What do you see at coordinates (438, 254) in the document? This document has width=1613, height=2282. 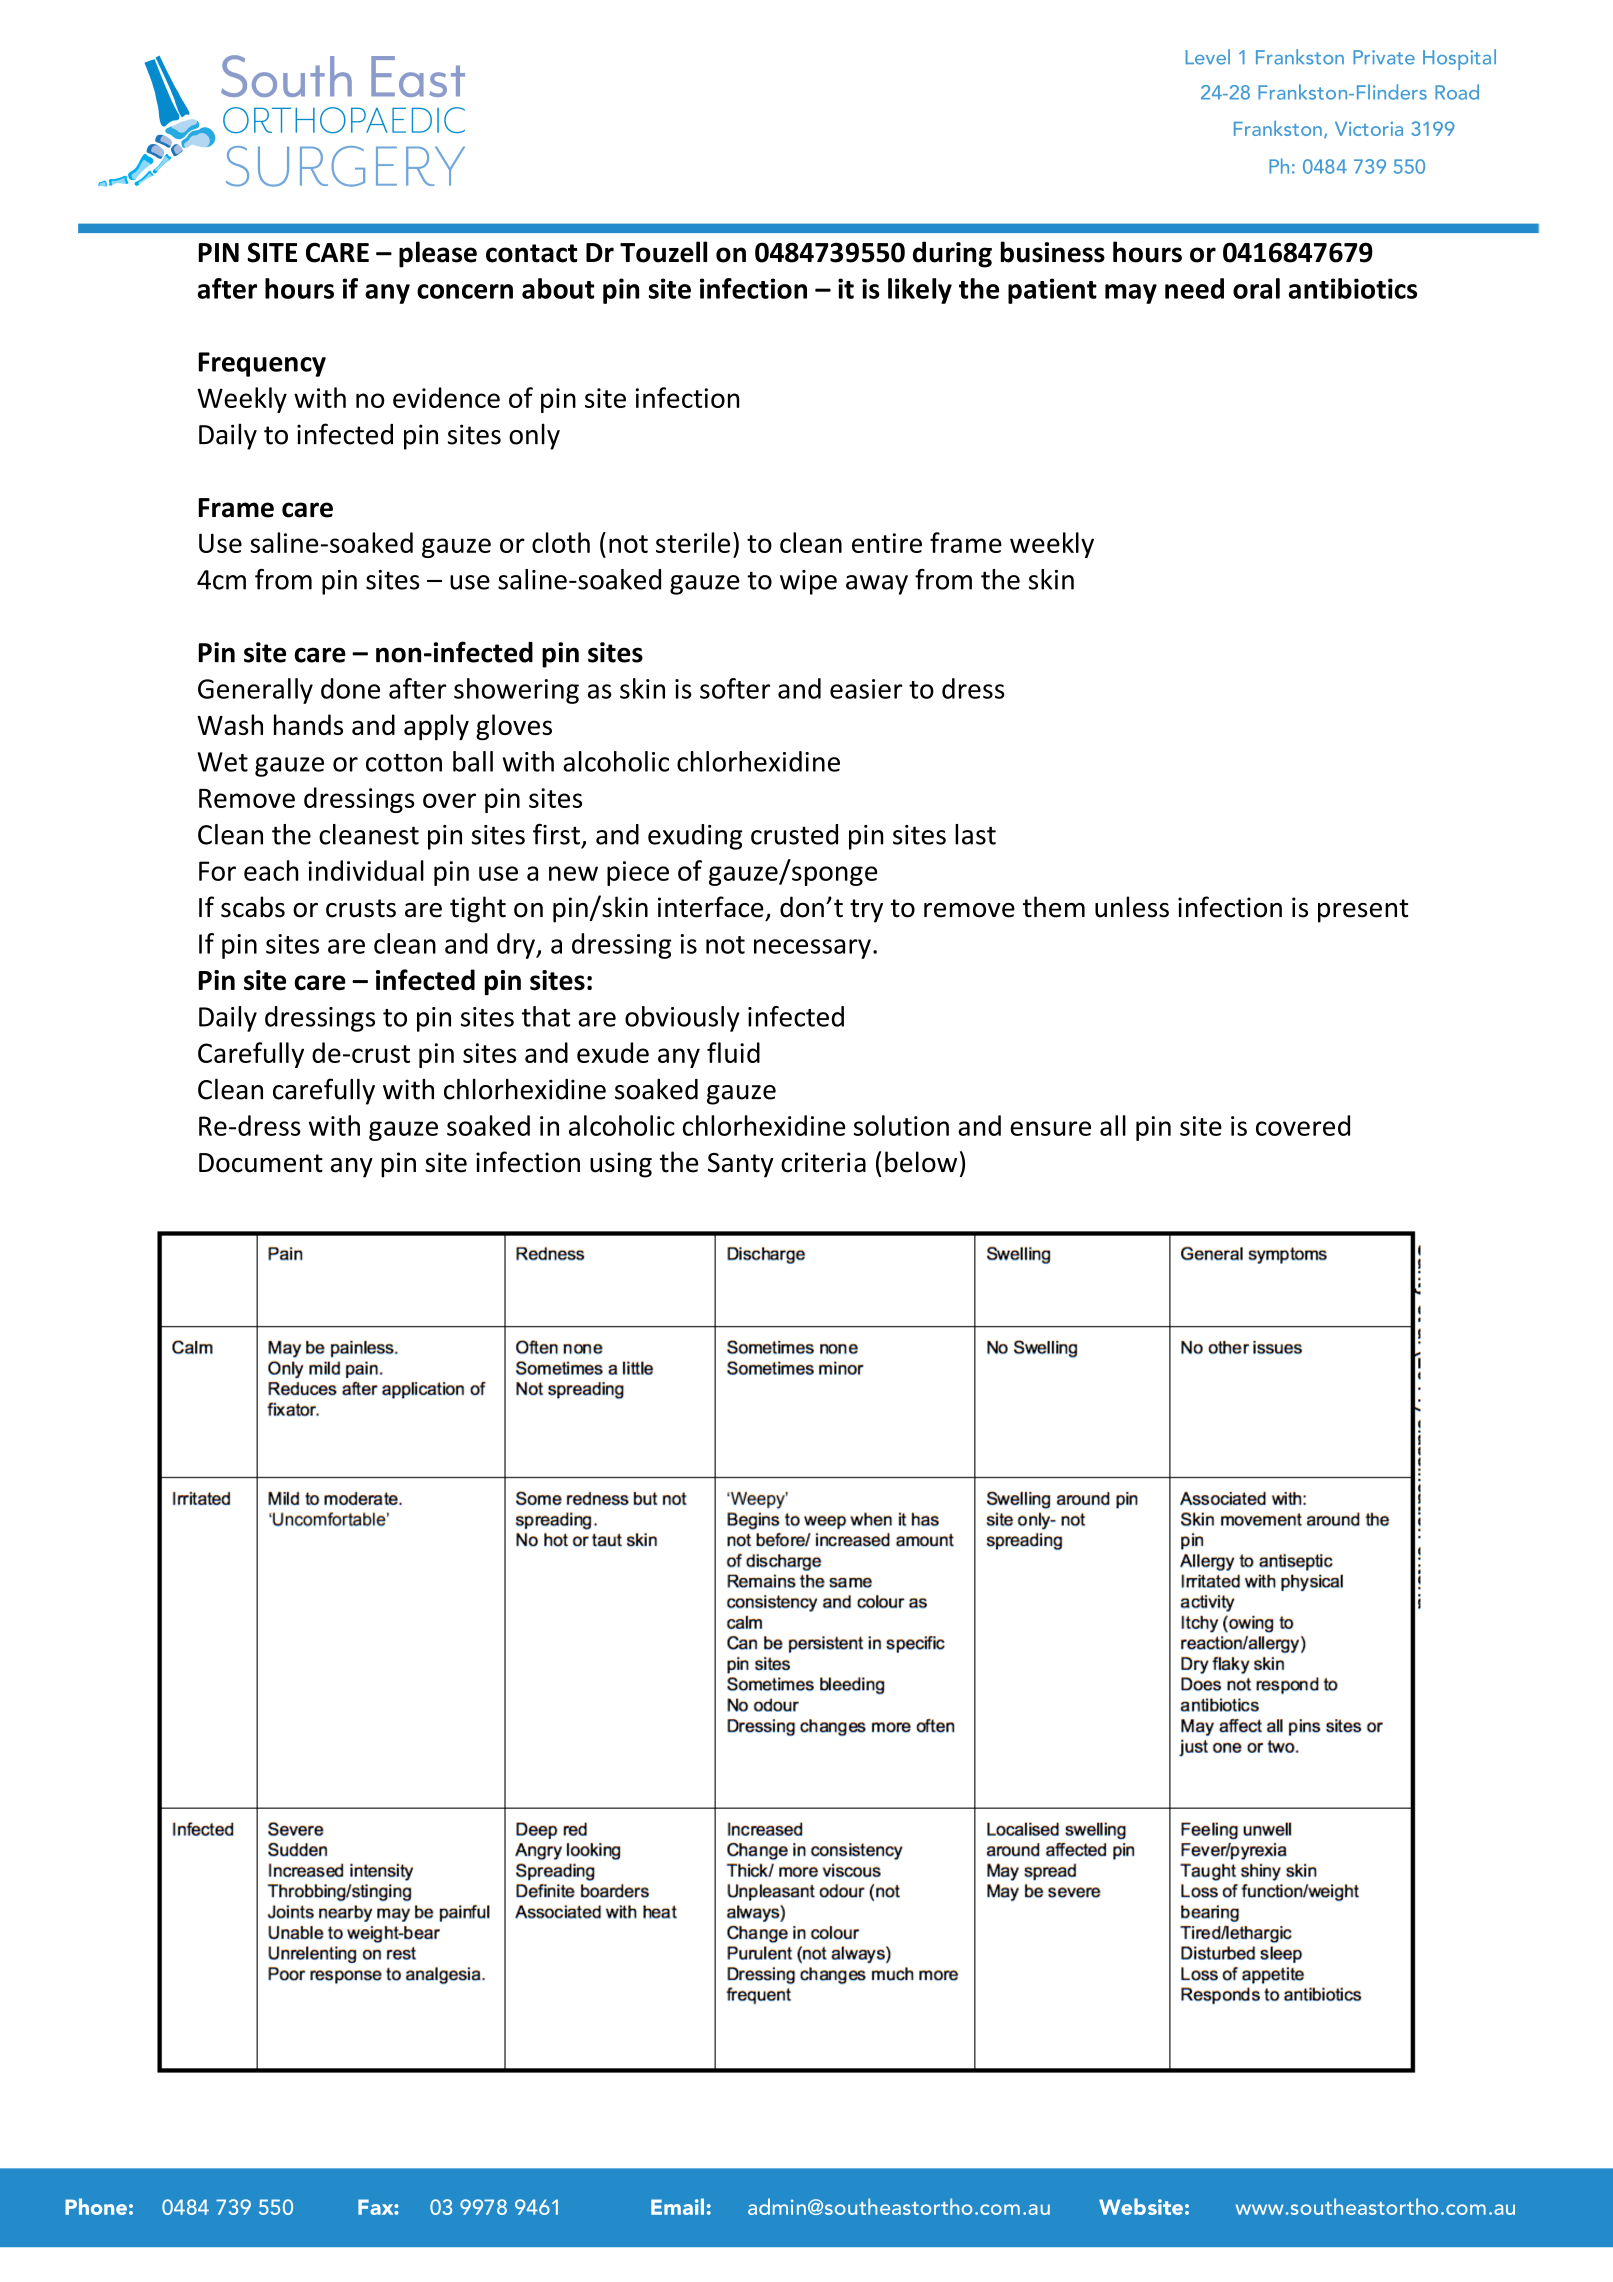 I see `please` at bounding box center [438, 254].
